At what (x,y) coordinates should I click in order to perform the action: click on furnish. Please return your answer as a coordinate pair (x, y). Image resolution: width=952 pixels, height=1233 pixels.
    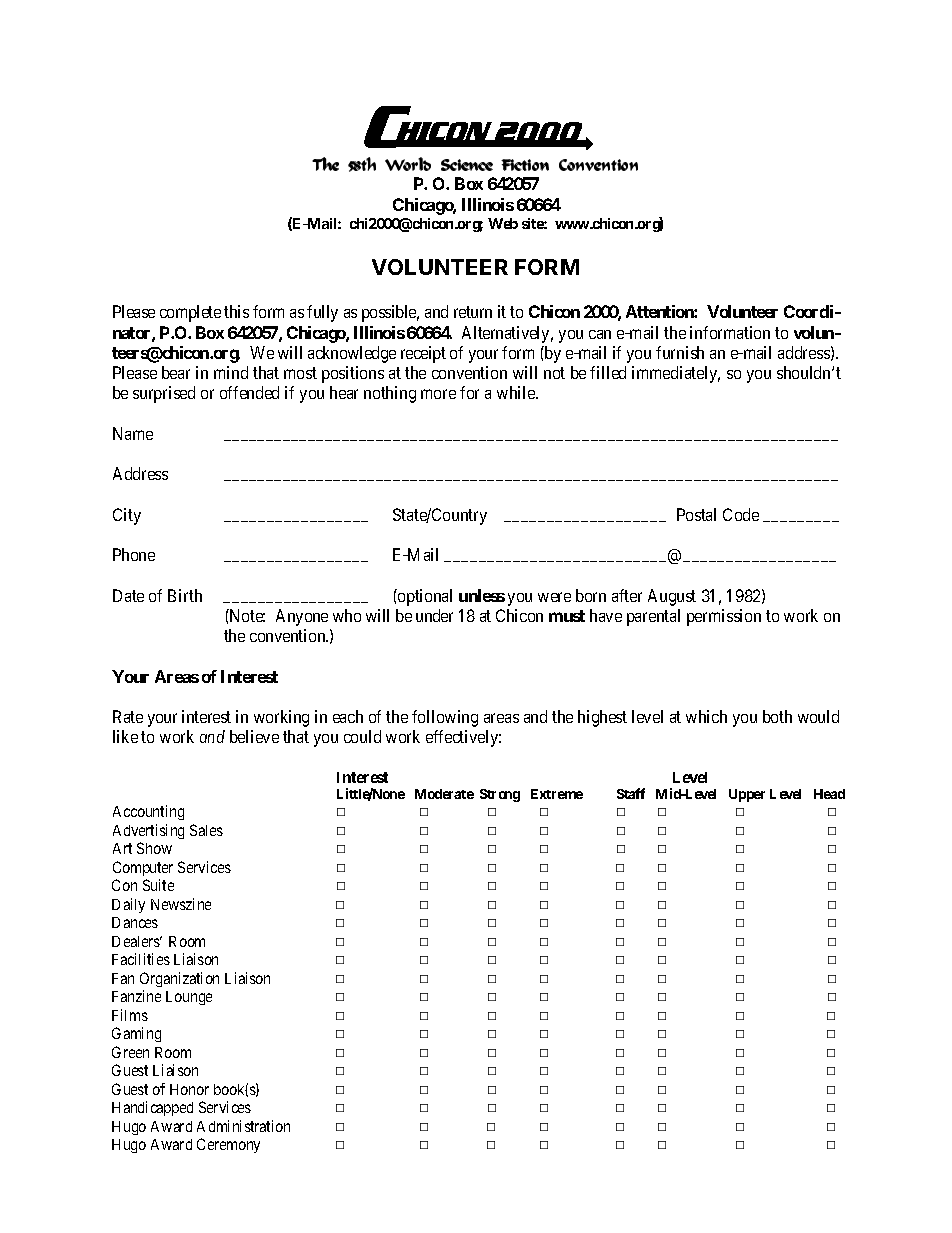
    Looking at the image, I should click on (680, 352).
